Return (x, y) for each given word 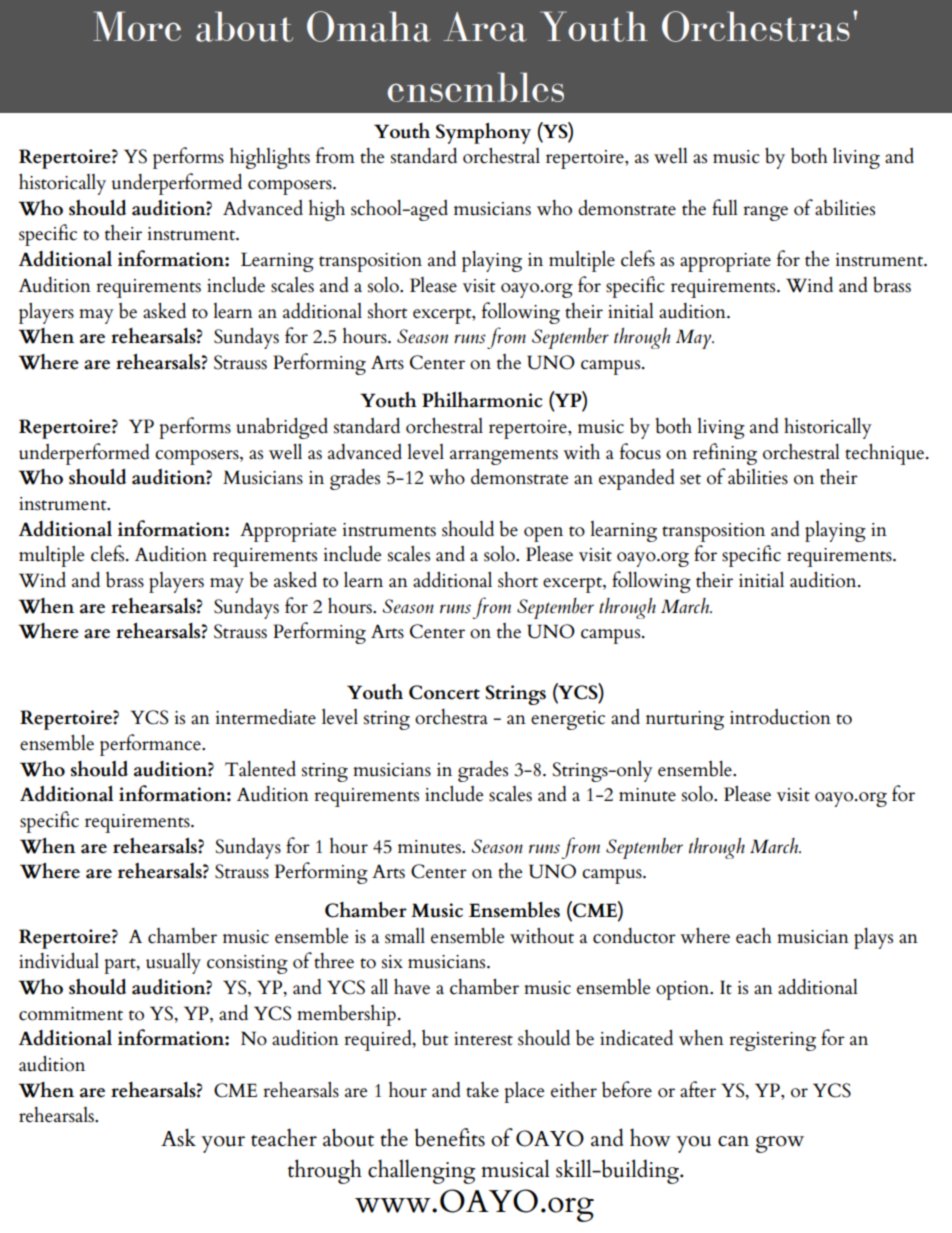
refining (725, 454)
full (725, 207)
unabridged (282, 428)
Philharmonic (482, 400)
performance (151, 745)
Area (485, 27)
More (137, 26)
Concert (444, 692)
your (223, 1144)
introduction (780, 717)
